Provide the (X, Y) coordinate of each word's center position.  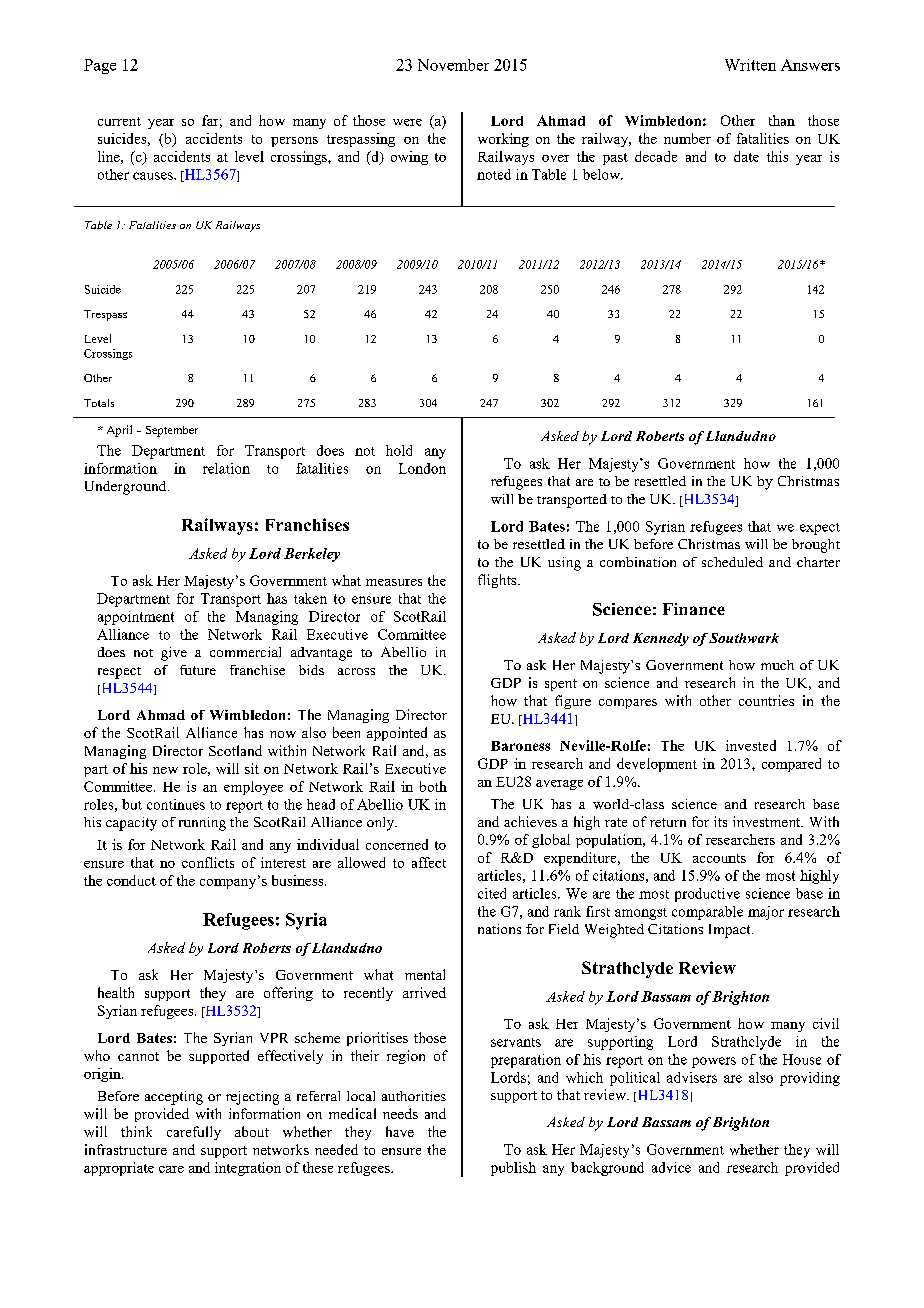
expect (820, 529)
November (453, 65)
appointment (136, 618)
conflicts (208, 862)
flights (498, 581)
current (119, 121)
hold (399, 450)
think (136, 1131)
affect (429, 862)
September (172, 431)
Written (750, 65)
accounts (719, 858)
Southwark (744, 638)
